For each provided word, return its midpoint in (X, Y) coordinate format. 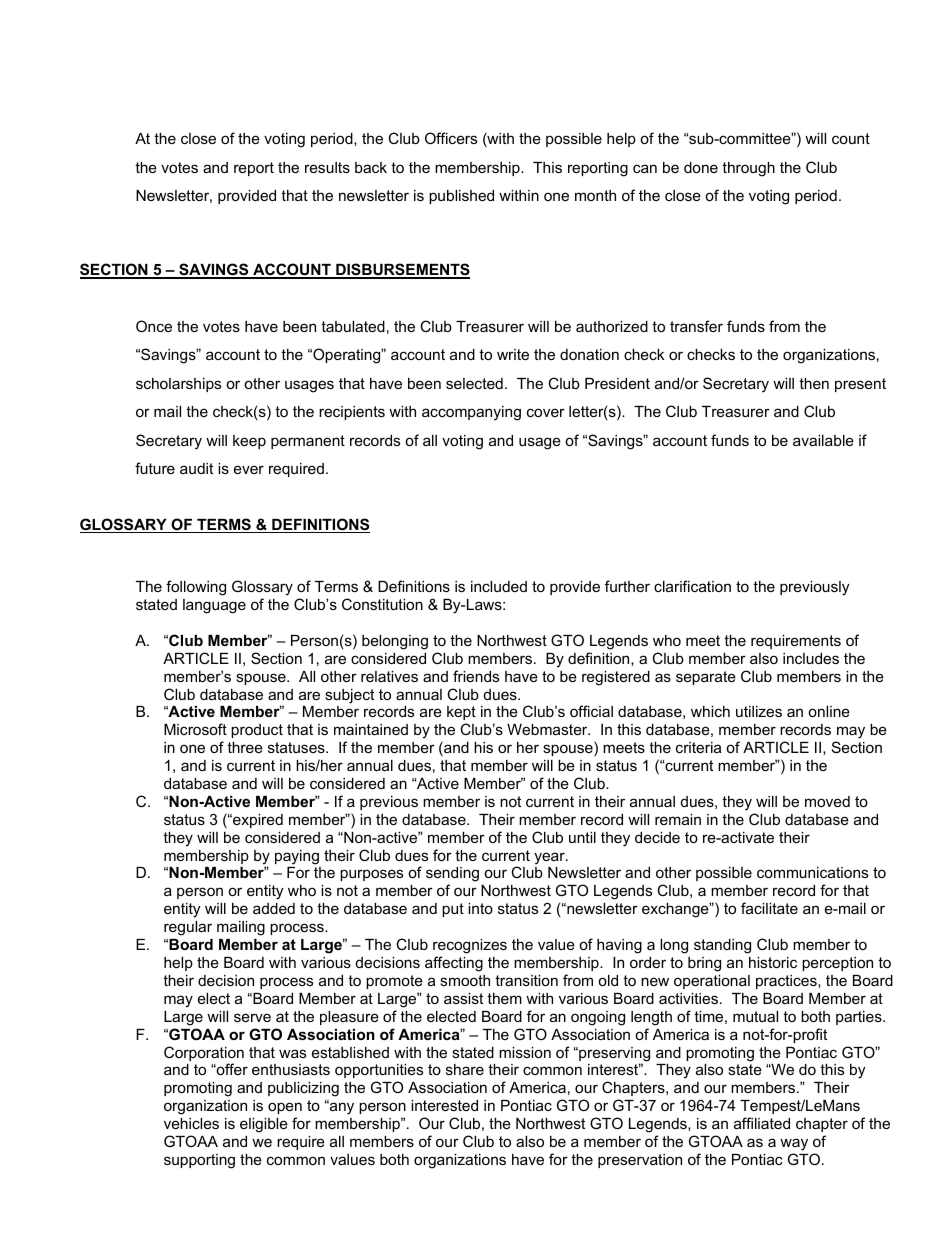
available (823, 440)
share (465, 1069)
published (461, 197)
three (245, 747)
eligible (264, 1125)
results (327, 167)
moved (827, 801)
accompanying (471, 413)
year (550, 858)
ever (249, 469)
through (748, 169)
